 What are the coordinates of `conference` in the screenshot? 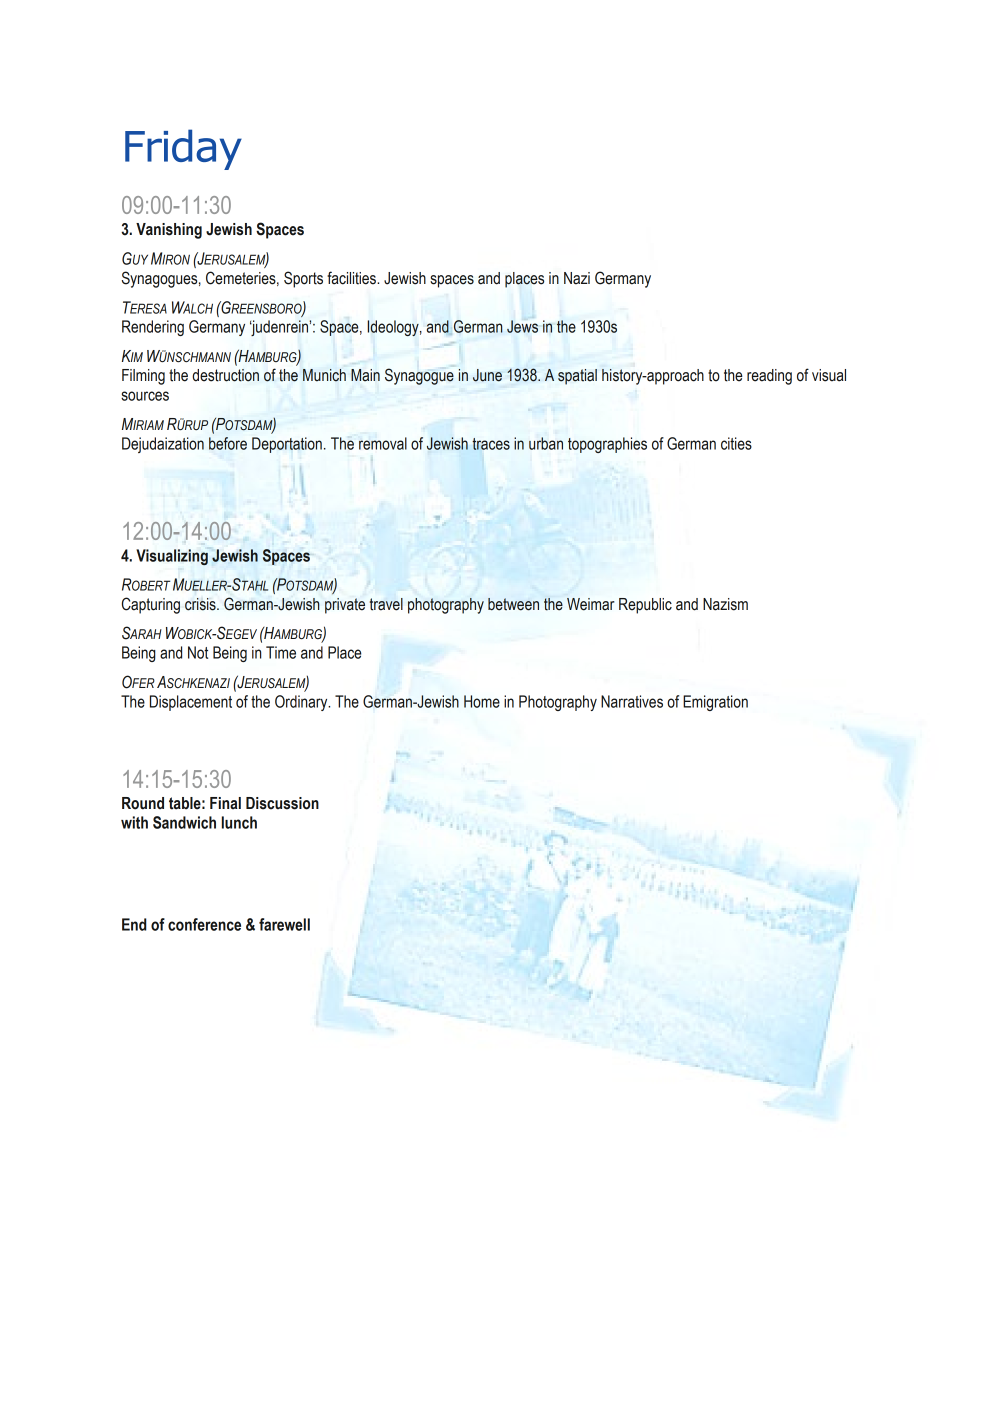 It's located at (204, 924).
